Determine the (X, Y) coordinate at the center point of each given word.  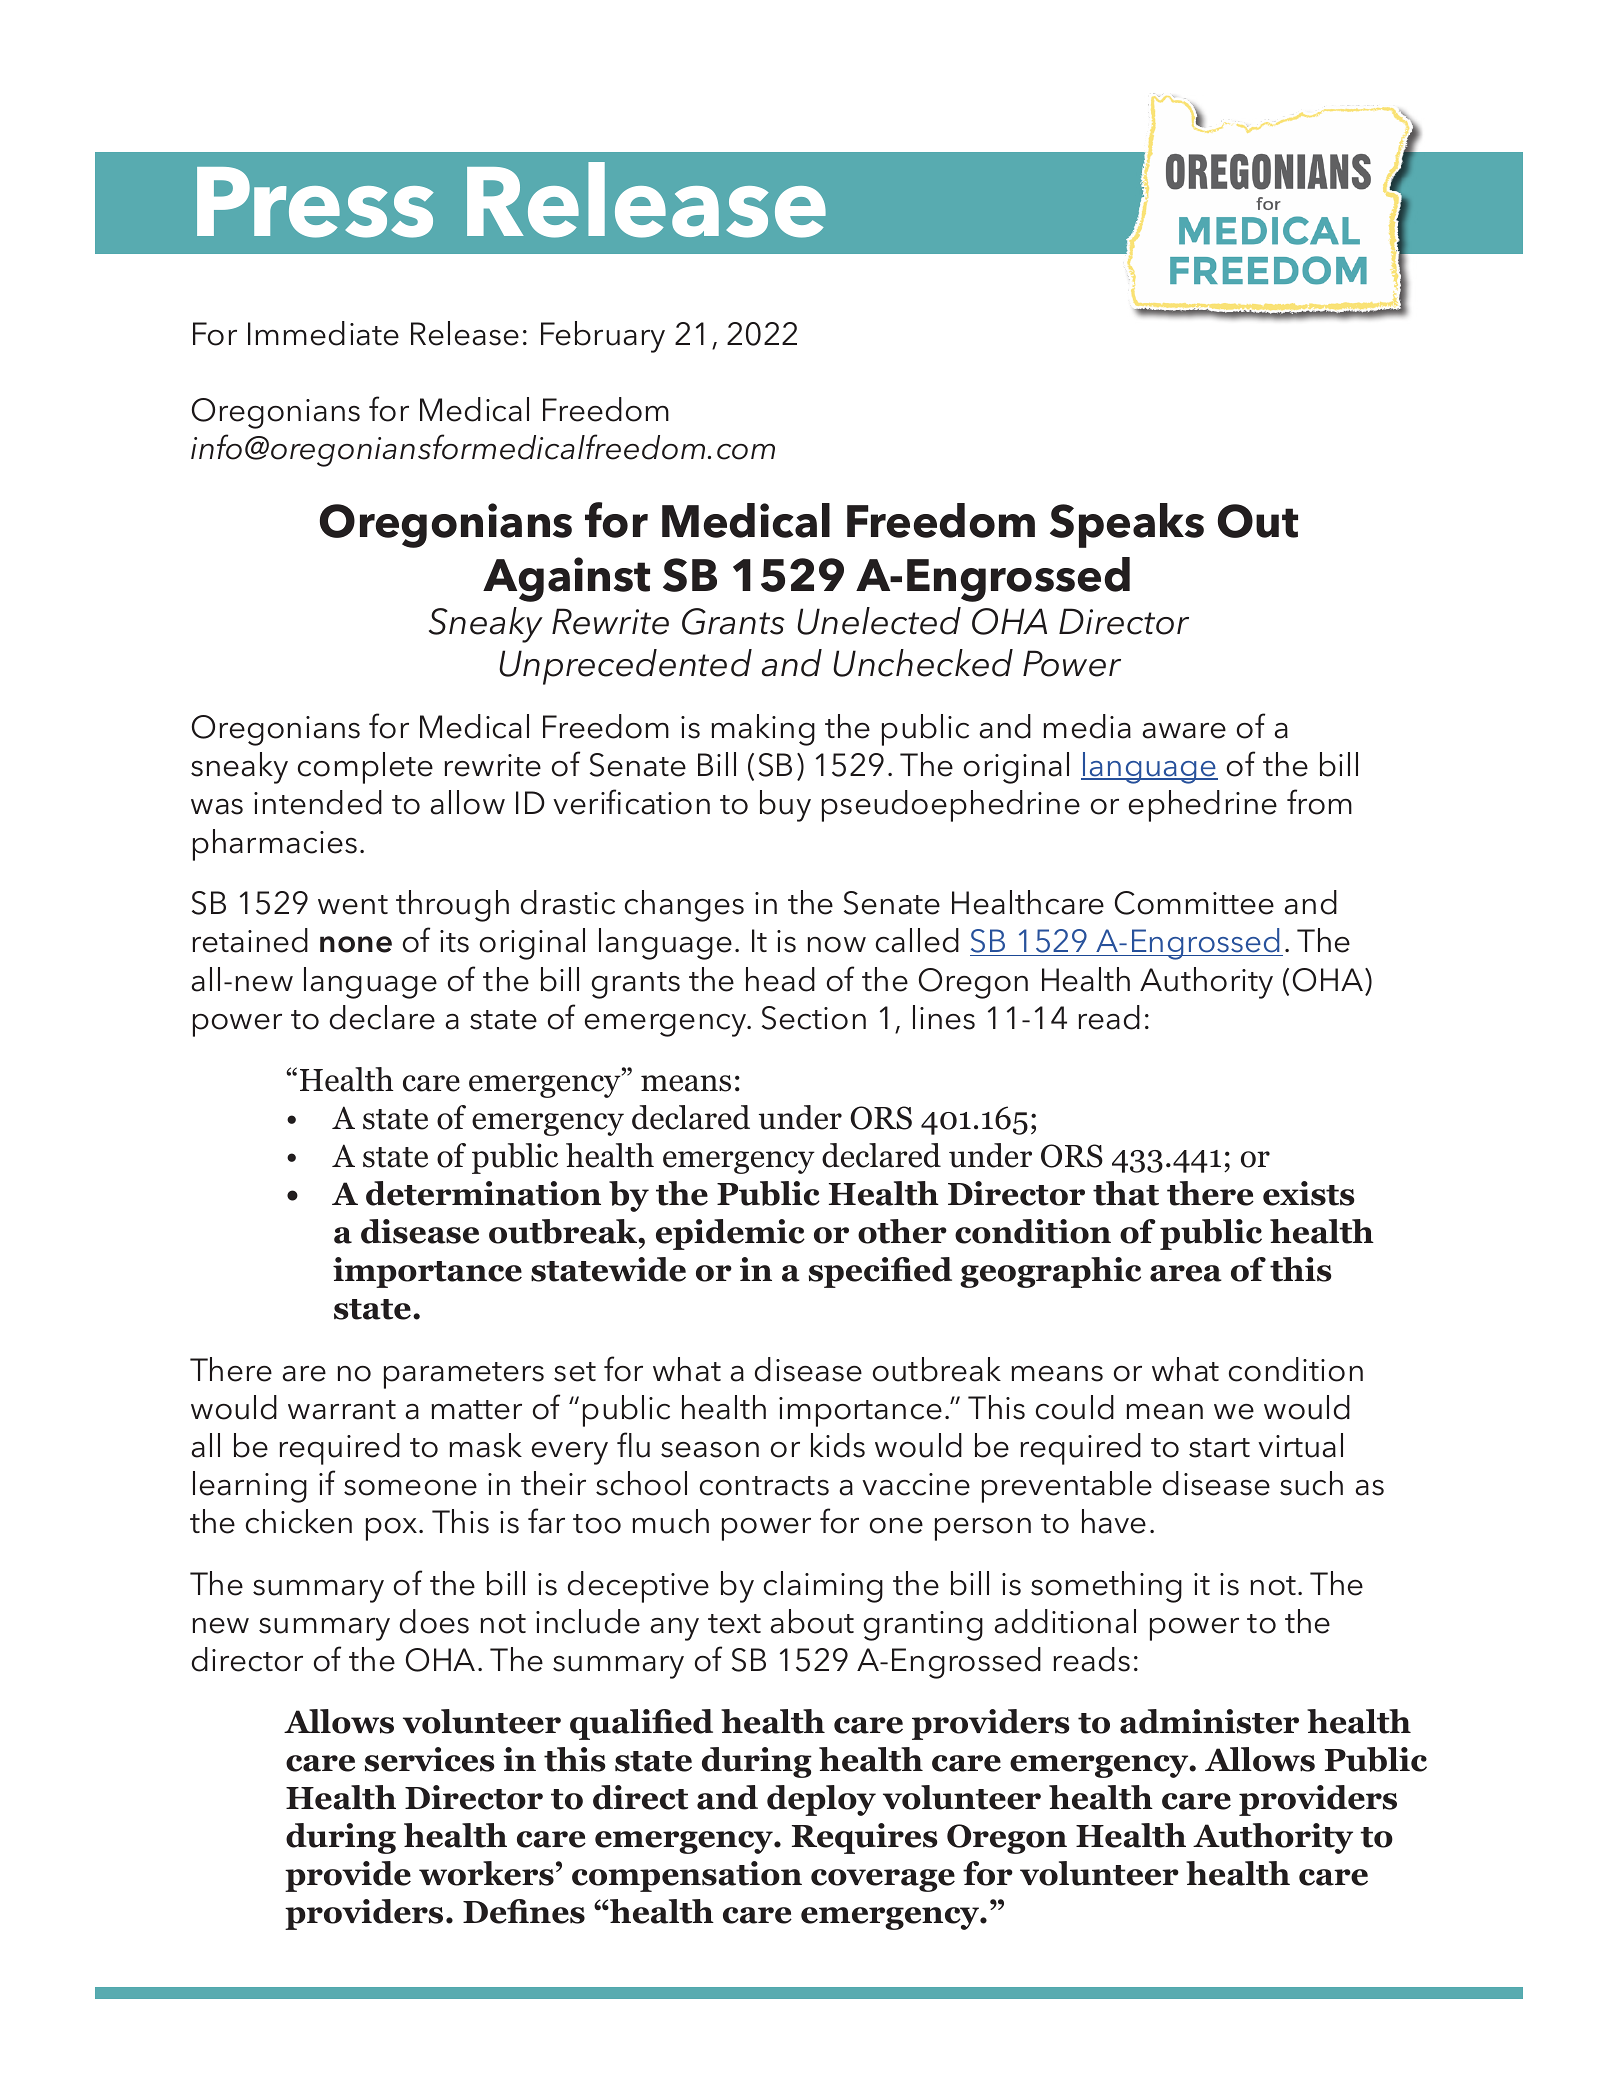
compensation (687, 1876)
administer (1209, 1721)
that (1126, 1193)
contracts (764, 1486)
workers (486, 1873)
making (763, 730)
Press (315, 202)
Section (814, 1018)
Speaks (1127, 525)
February (603, 337)
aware (1184, 731)
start (1219, 1448)
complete (365, 768)
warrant (342, 1410)
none (356, 944)
